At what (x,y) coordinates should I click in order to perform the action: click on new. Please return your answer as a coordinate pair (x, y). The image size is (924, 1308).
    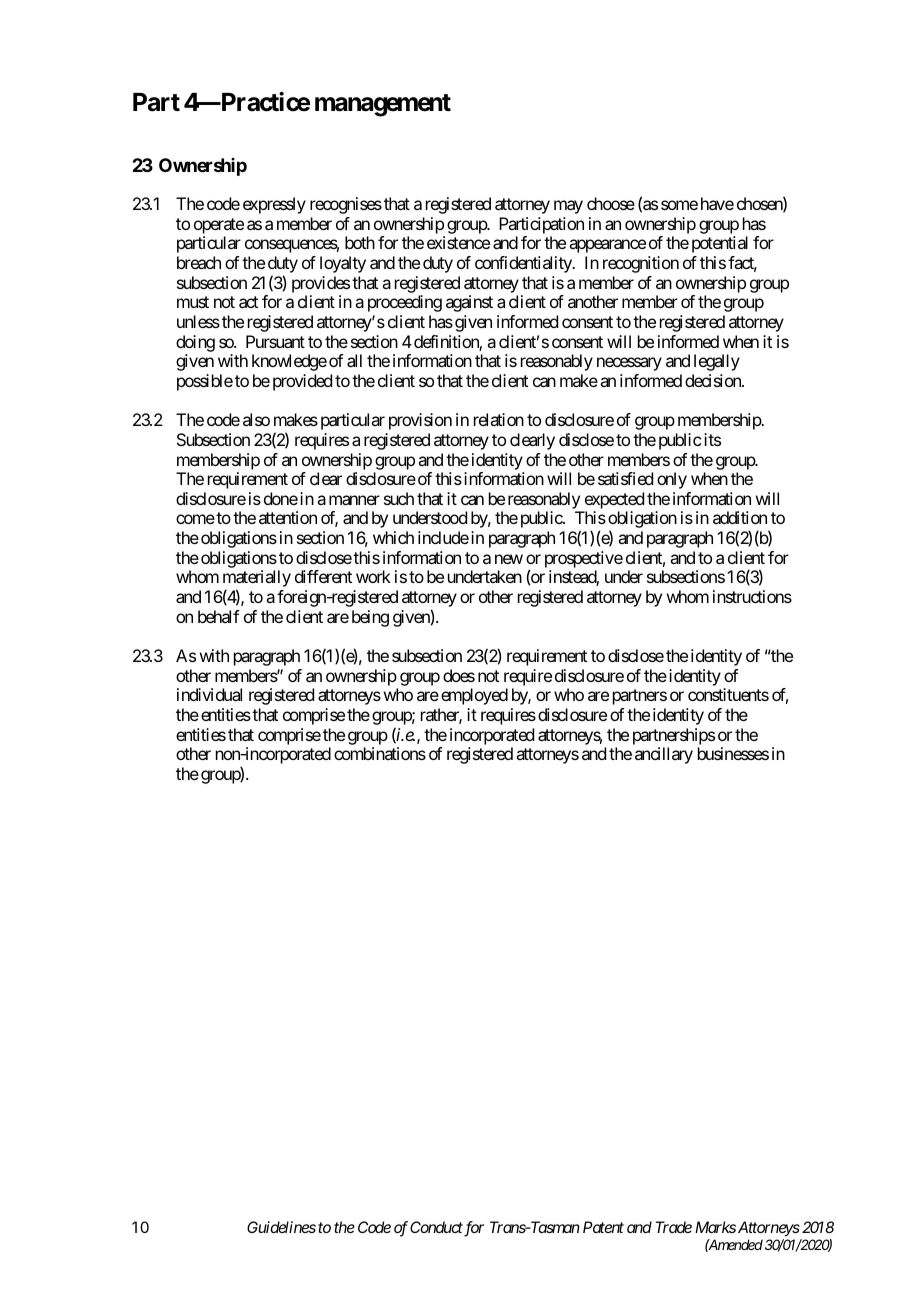
    Looking at the image, I should click on (509, 559).
